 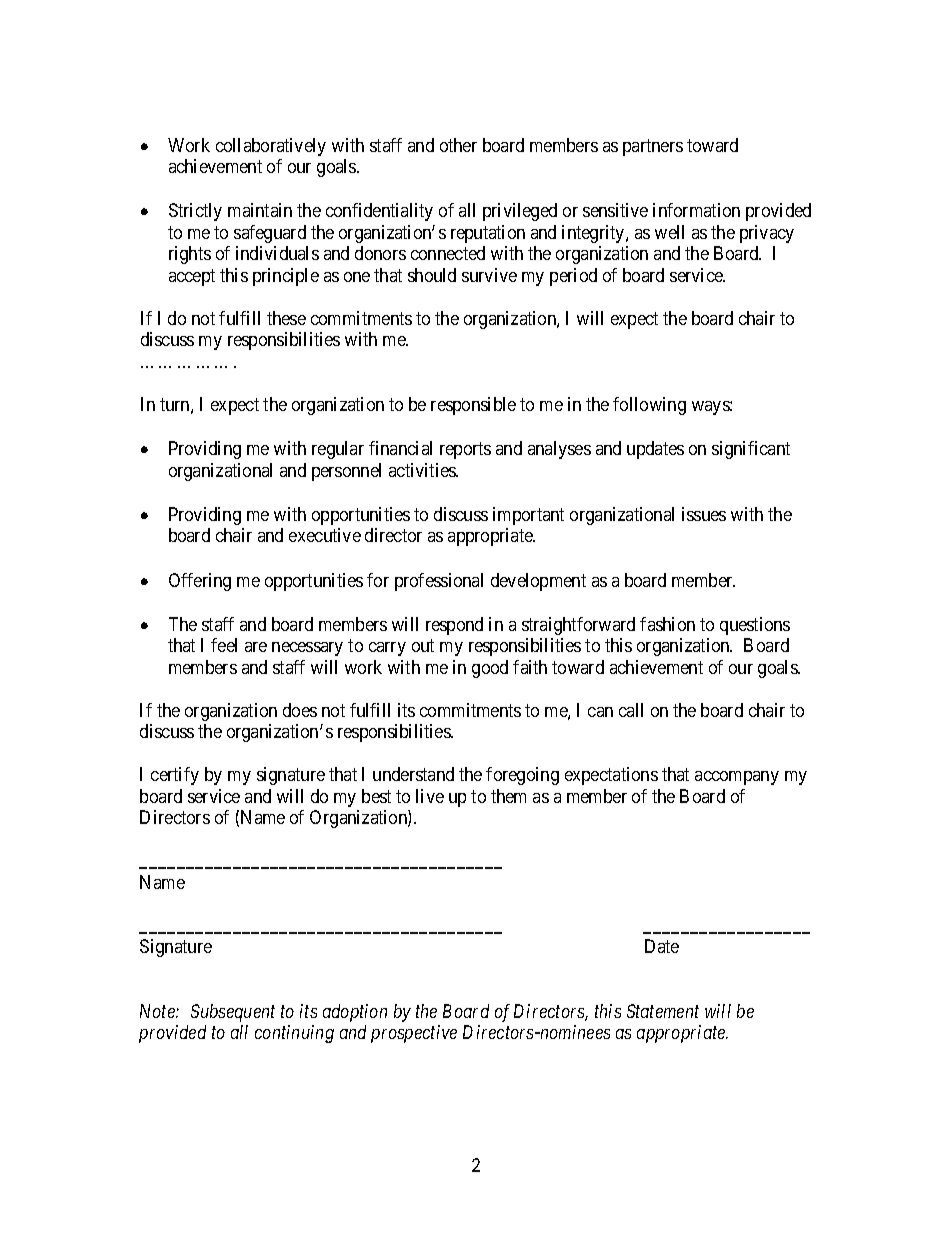 I want to click on prospective, so click(x=414, y=1034).
